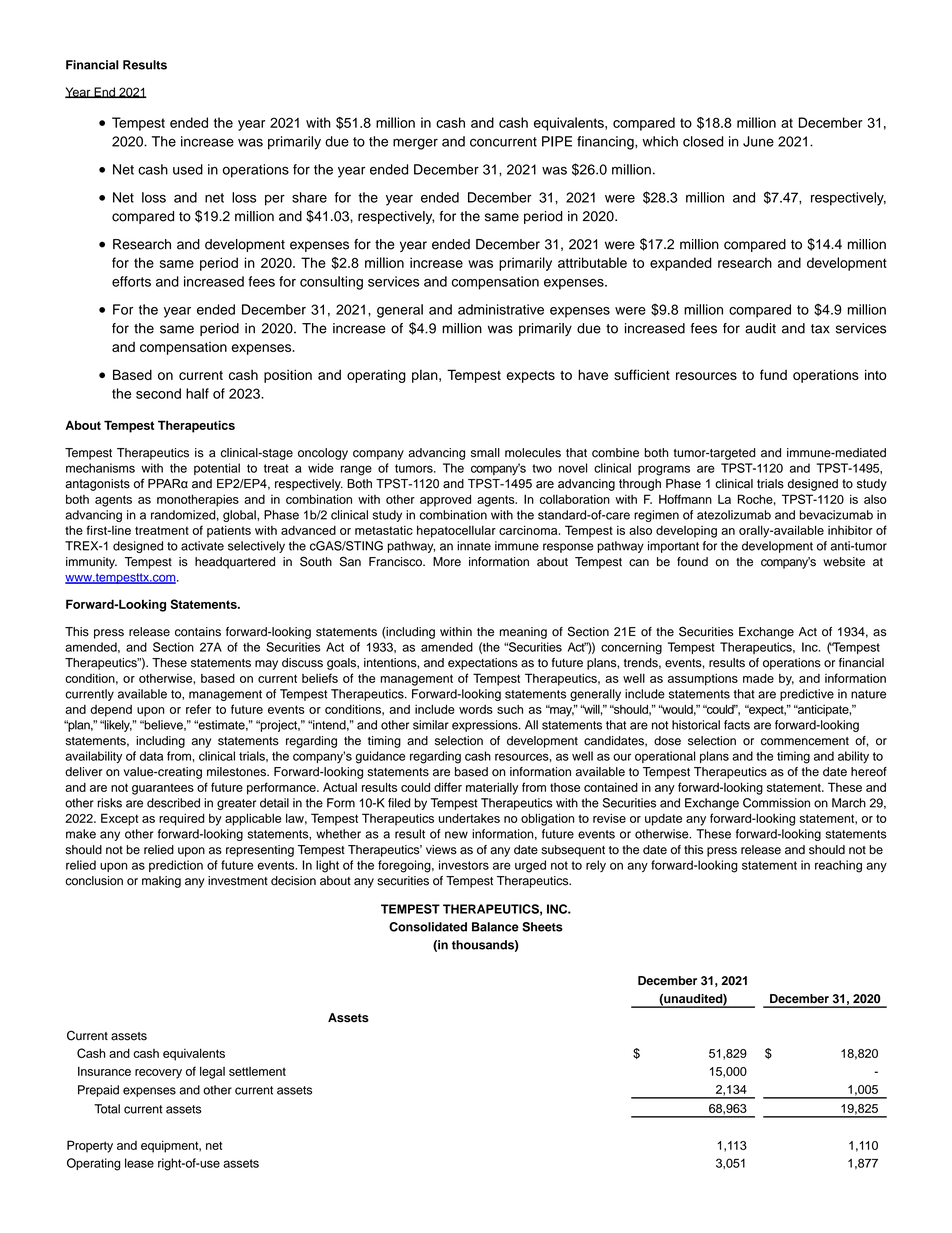 This screenshot has height=1233, width=952. Describe the element at coordinates (257, 1071) in the screenshot. I see `settlement` at that location.
